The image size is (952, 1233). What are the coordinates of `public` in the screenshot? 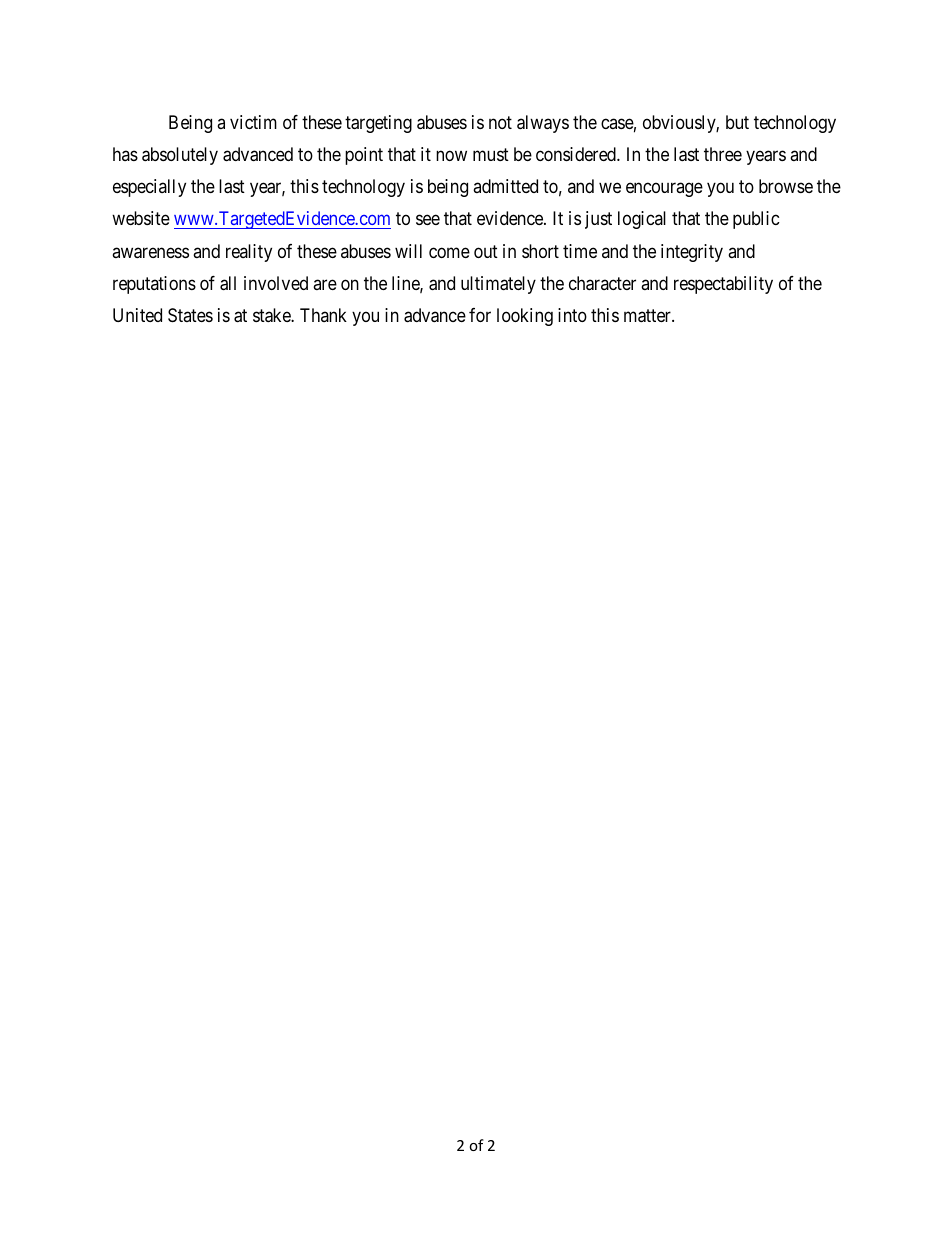 It's located at (756, 220).
